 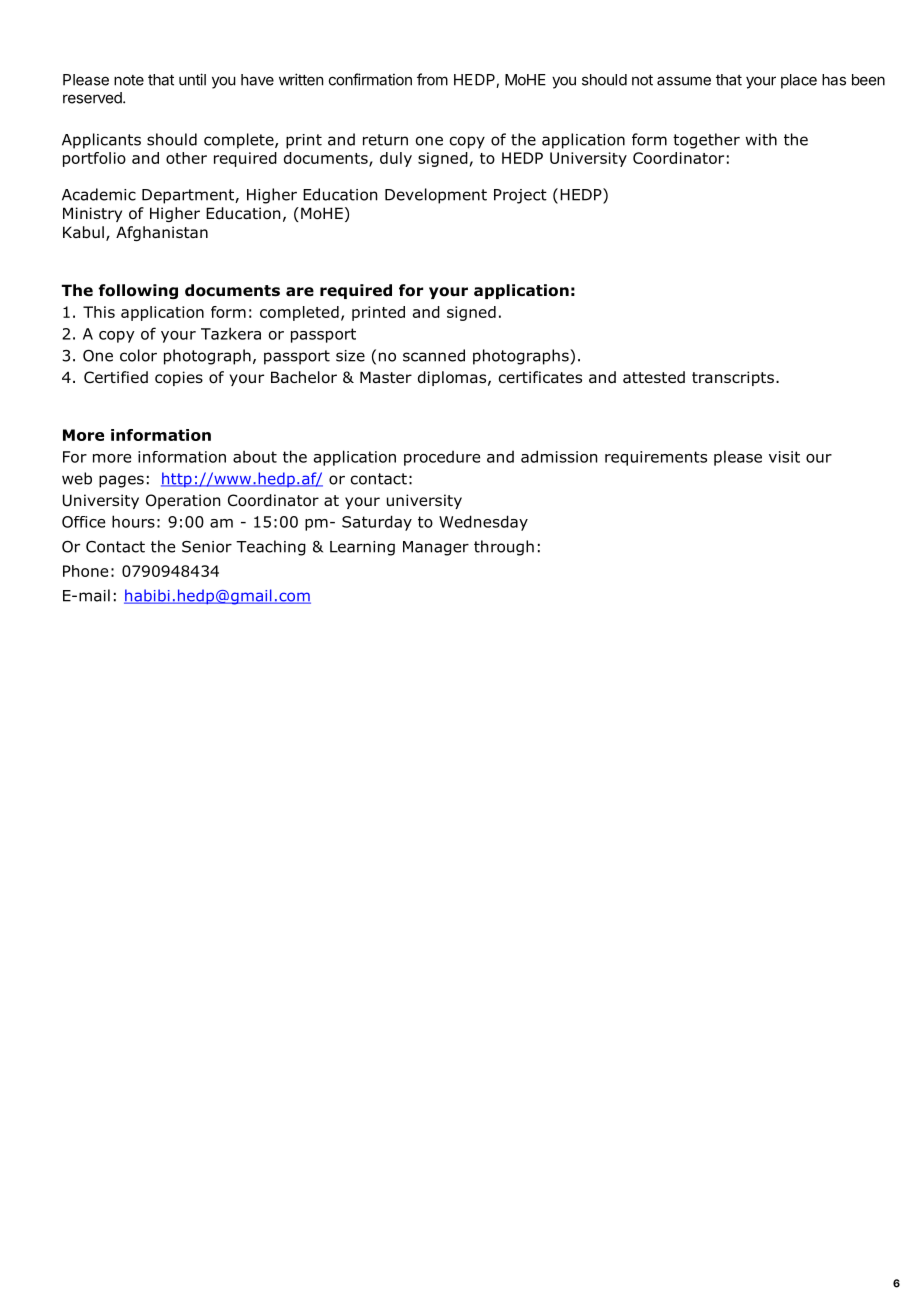 I want to click on visit, so click(x=784, y=457).
